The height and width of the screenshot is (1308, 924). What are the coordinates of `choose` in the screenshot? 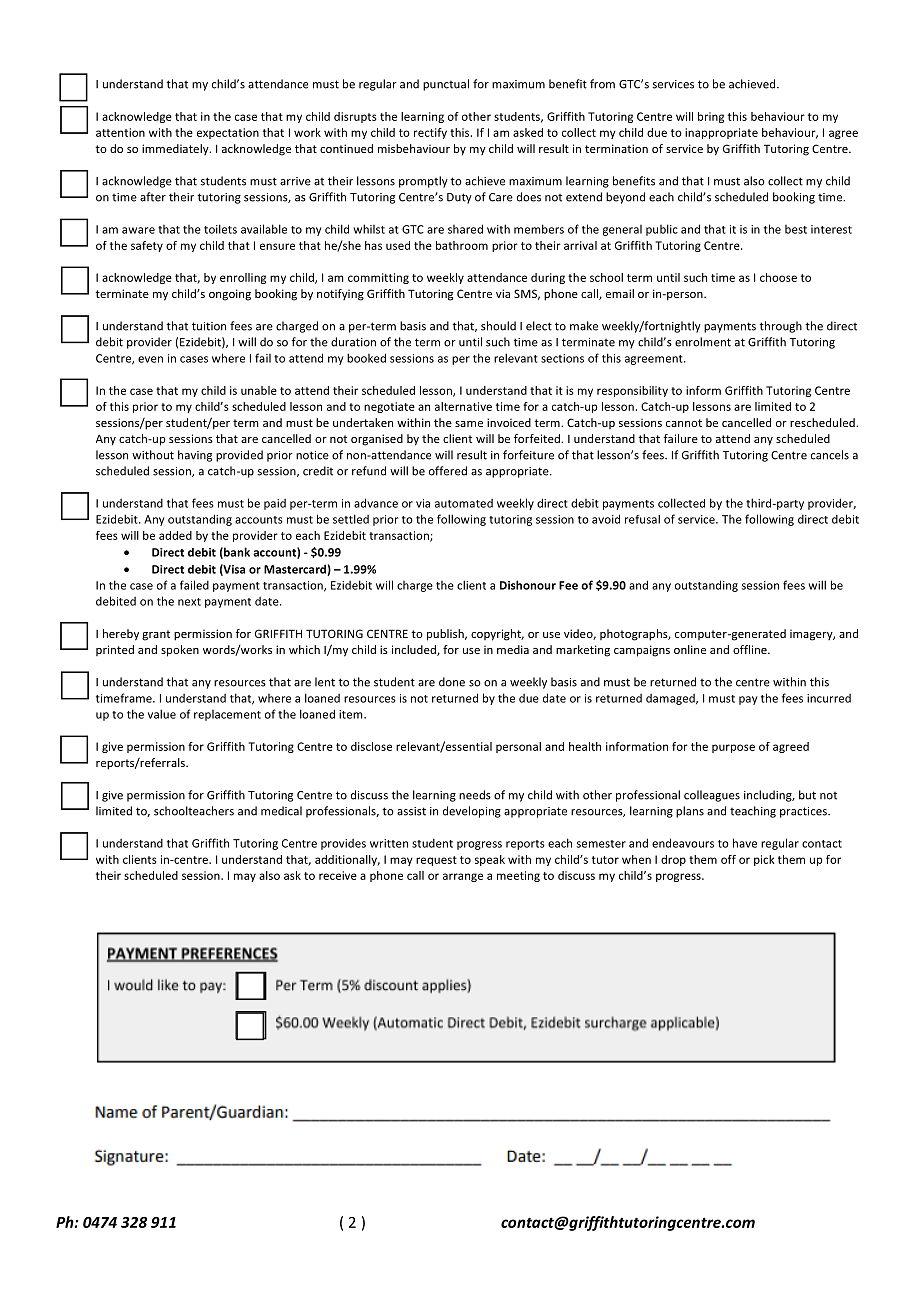 It's located at (778, 277).
